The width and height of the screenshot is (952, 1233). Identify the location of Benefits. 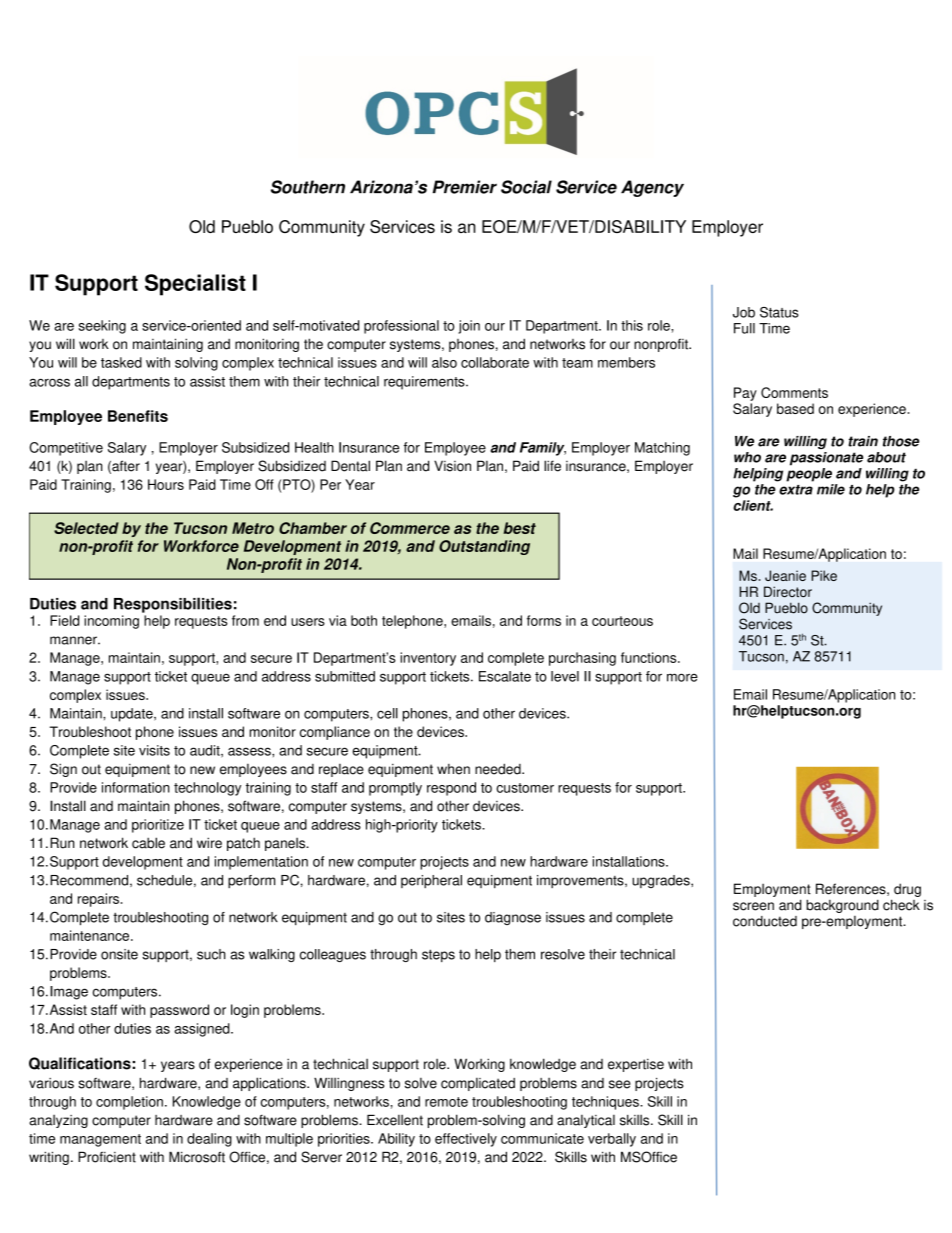
(138, 416).
